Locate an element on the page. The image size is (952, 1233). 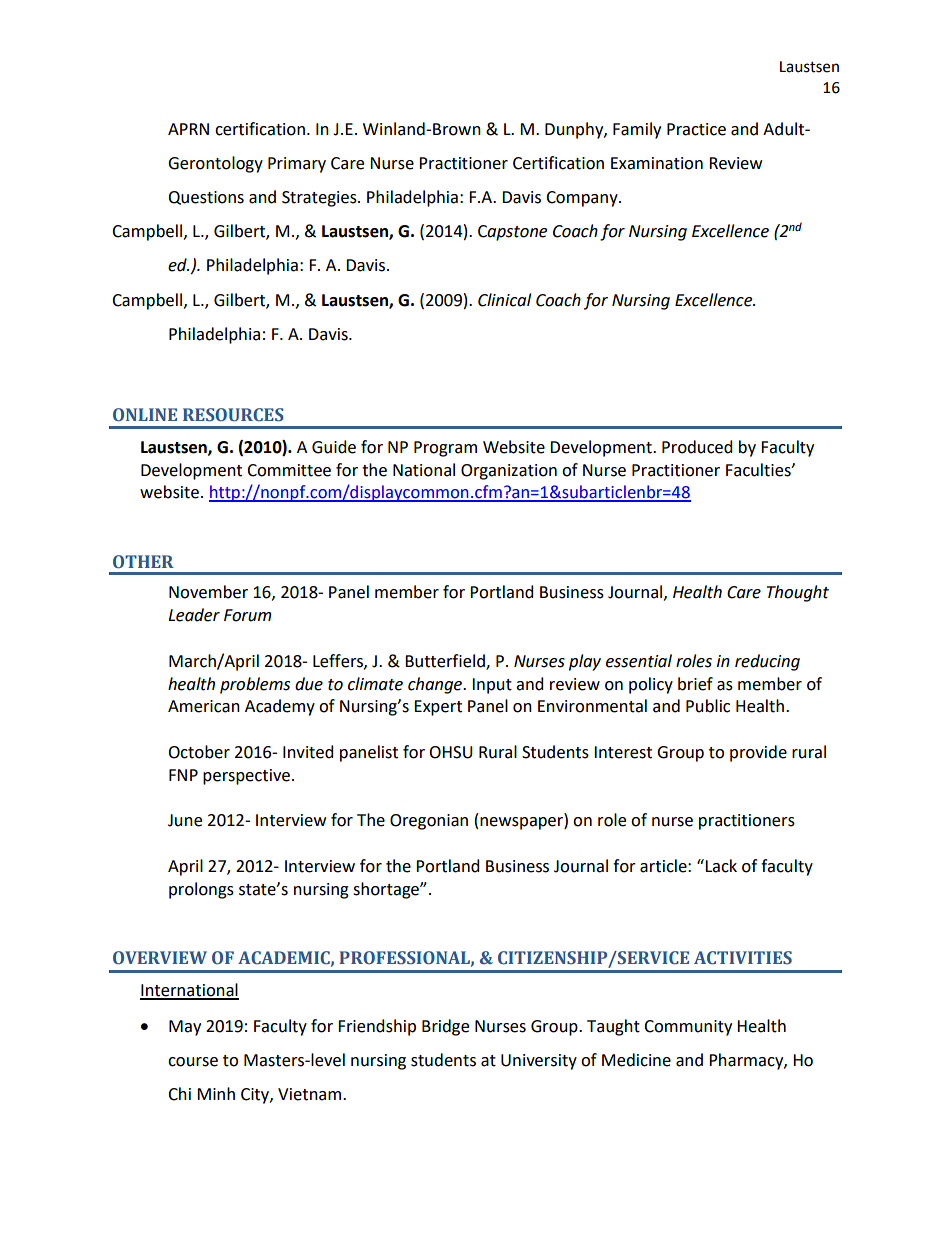
Practice is located at coordinates (696, 129).
